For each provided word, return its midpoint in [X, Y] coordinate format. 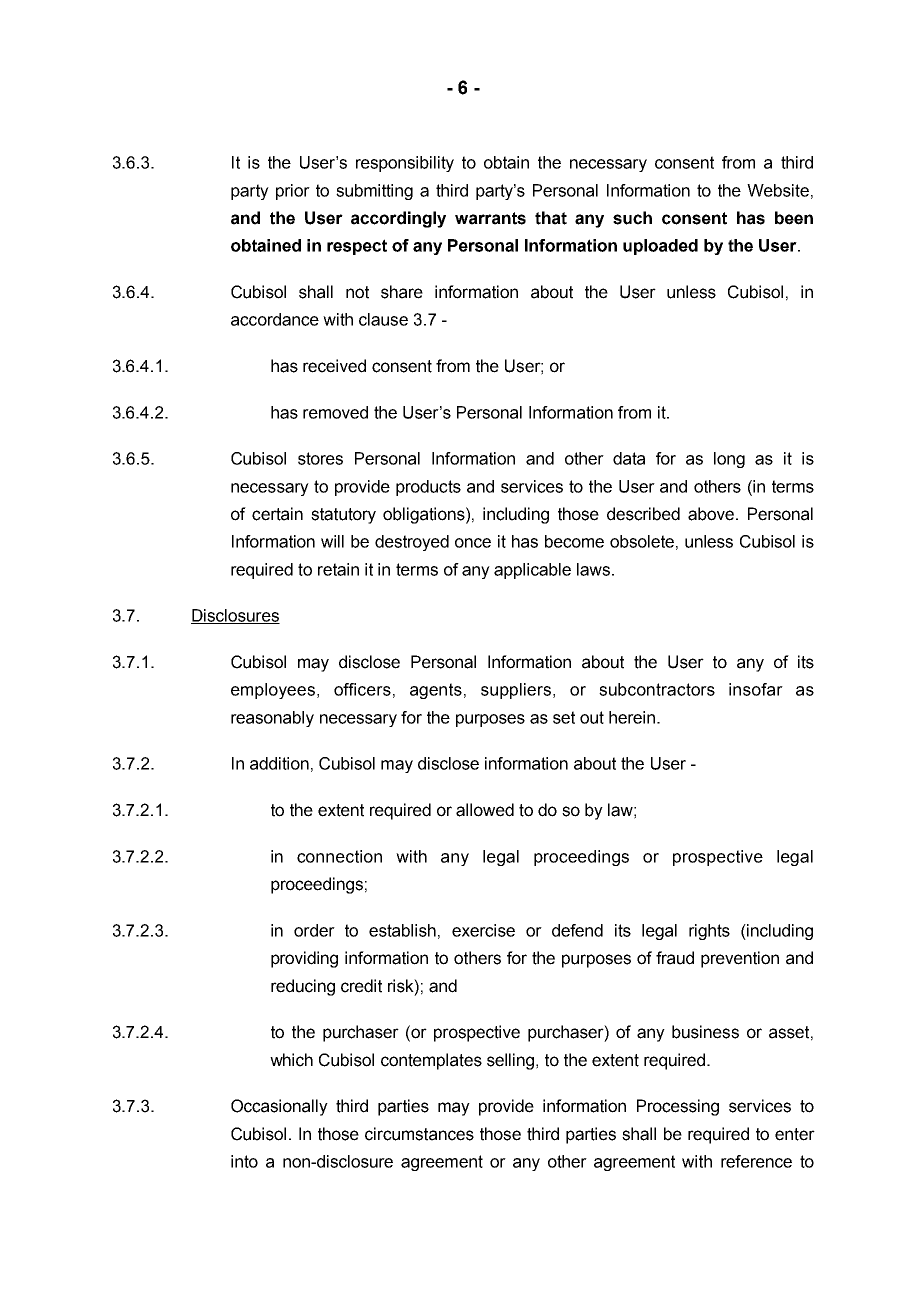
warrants [490, 218]
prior [293, 192]
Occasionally [279, 1107]
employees [274, 691]
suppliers [517, 691]
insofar [756, 689]
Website [778, 190]
